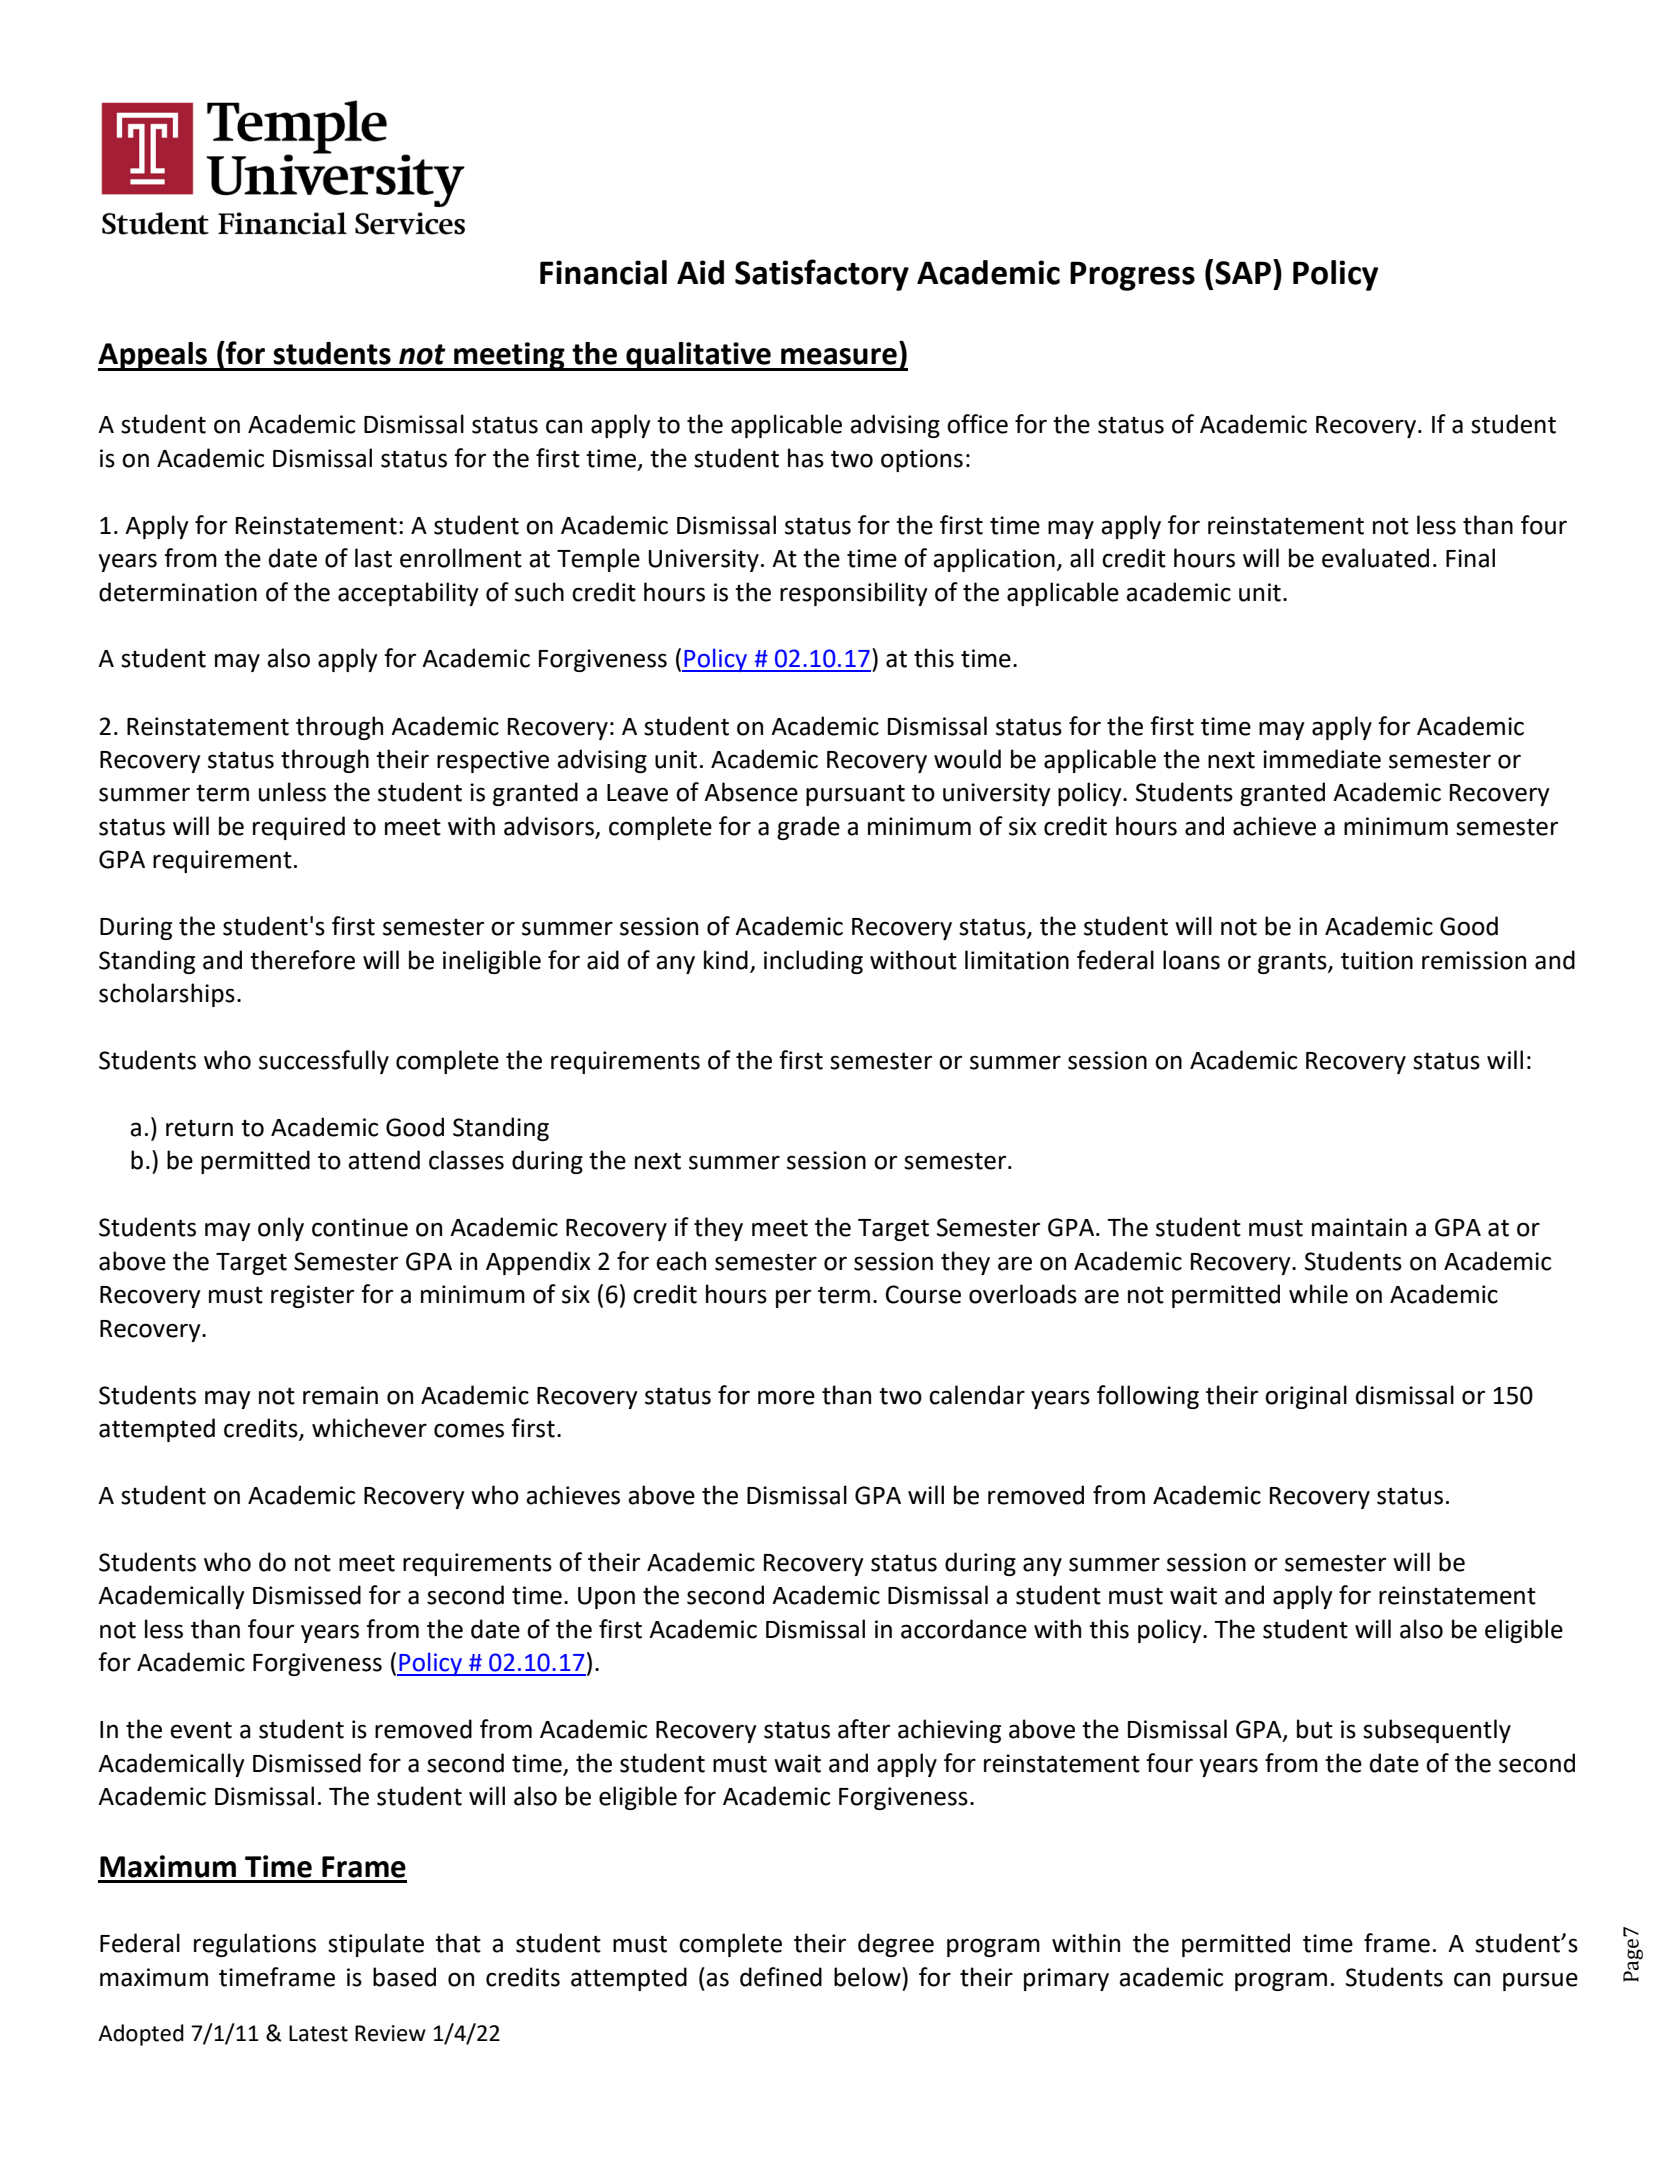  Describe the element at coordinates (154, 356) in the document. I see `Appeals` at that location.
